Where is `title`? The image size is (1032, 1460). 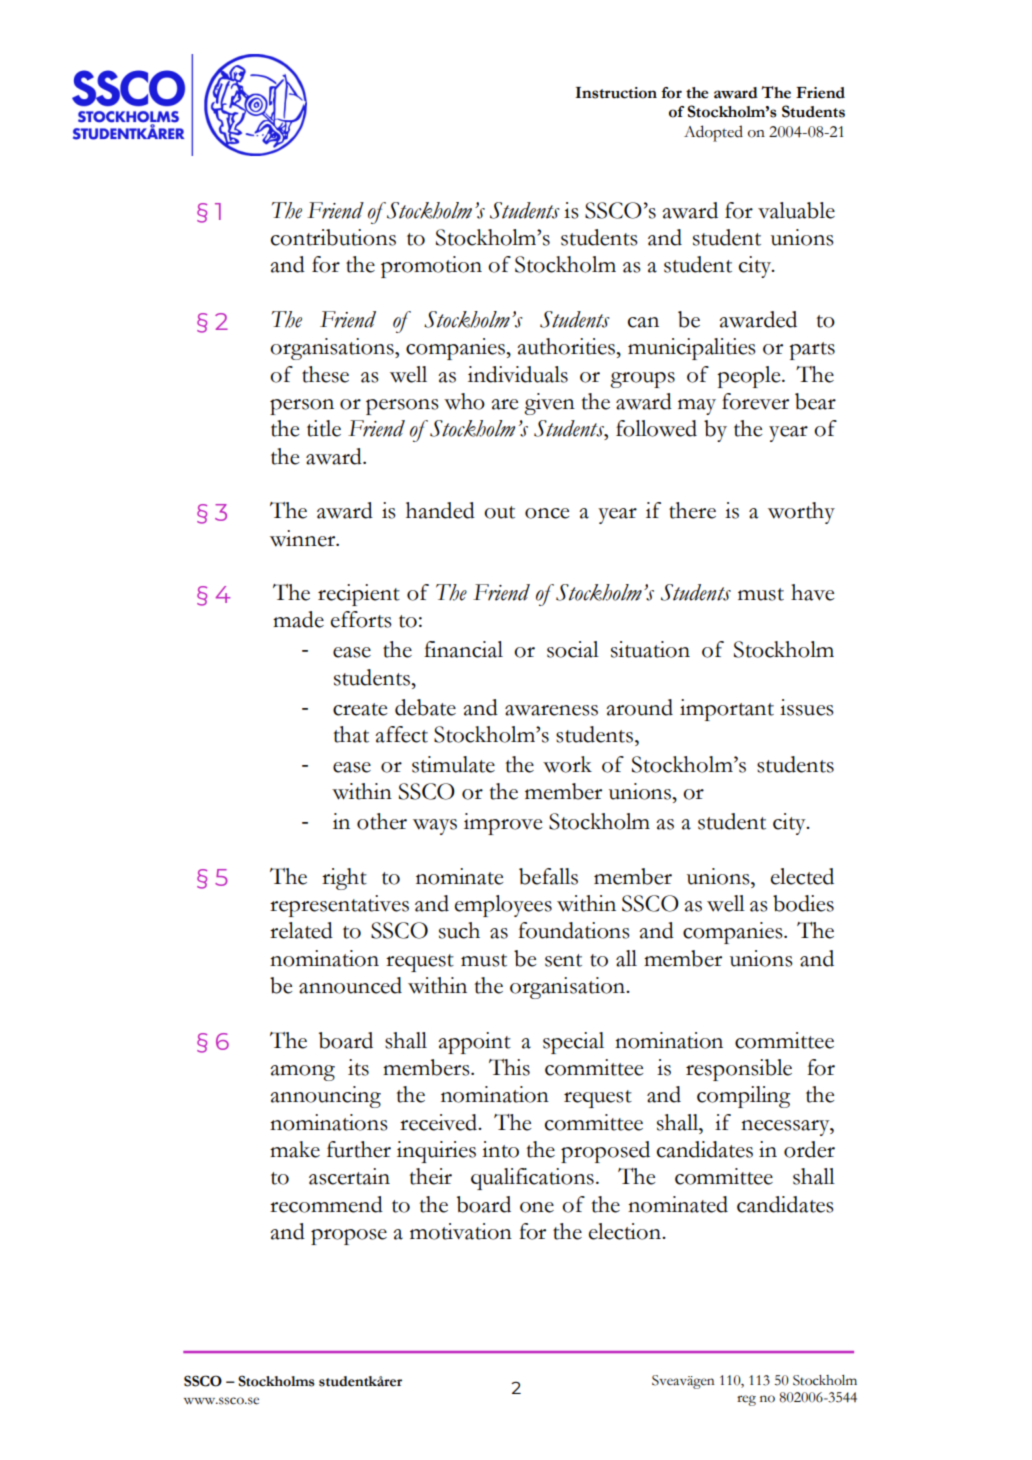 title is located at coordinates (324, 428).
